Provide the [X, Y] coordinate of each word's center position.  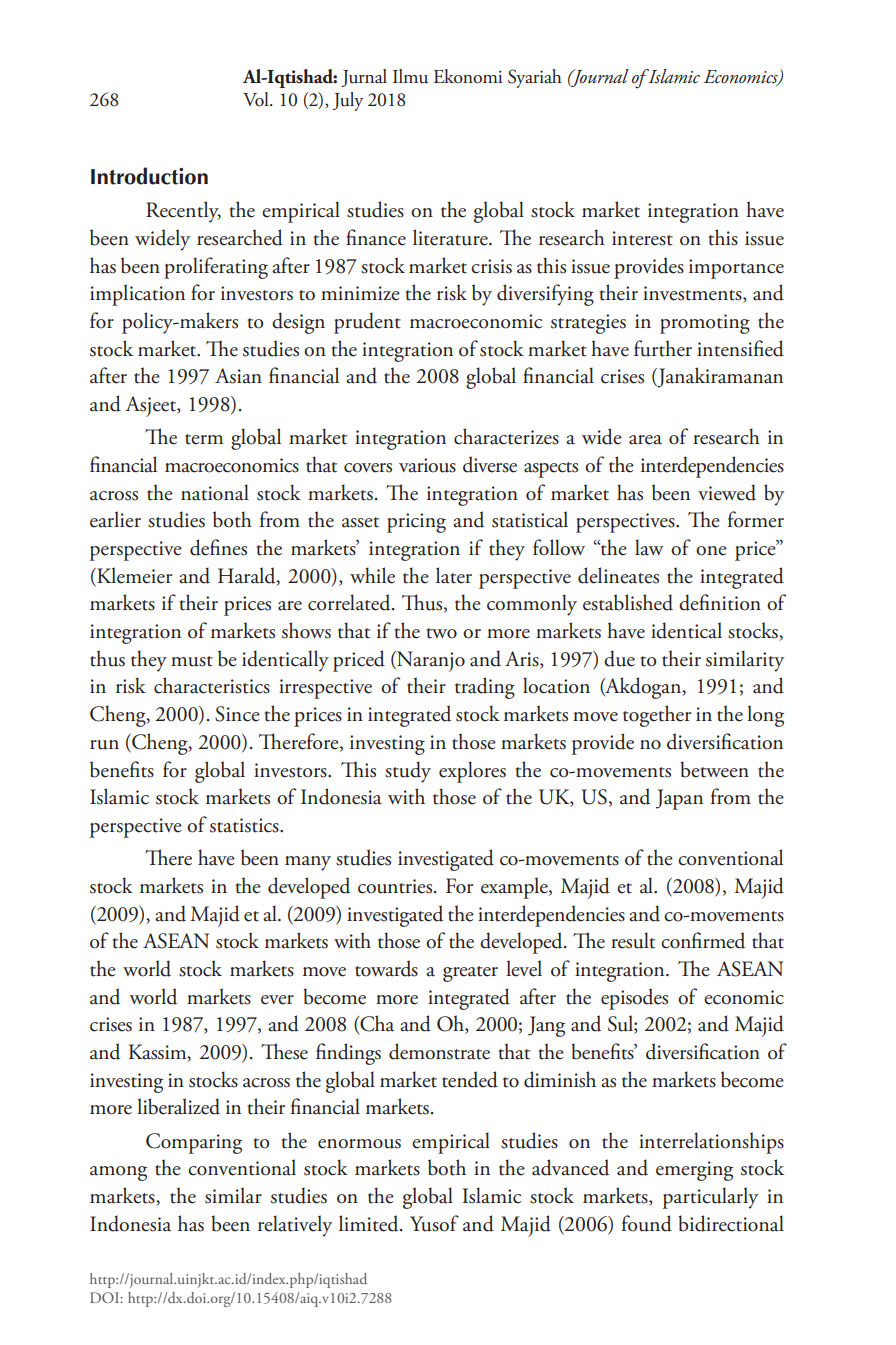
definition [720, 602]
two [441, 633]
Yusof [434, 1223]
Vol [257, 99]
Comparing [194, 1143]
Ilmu [410, 76]
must [192, 661]
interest [642, 238]
